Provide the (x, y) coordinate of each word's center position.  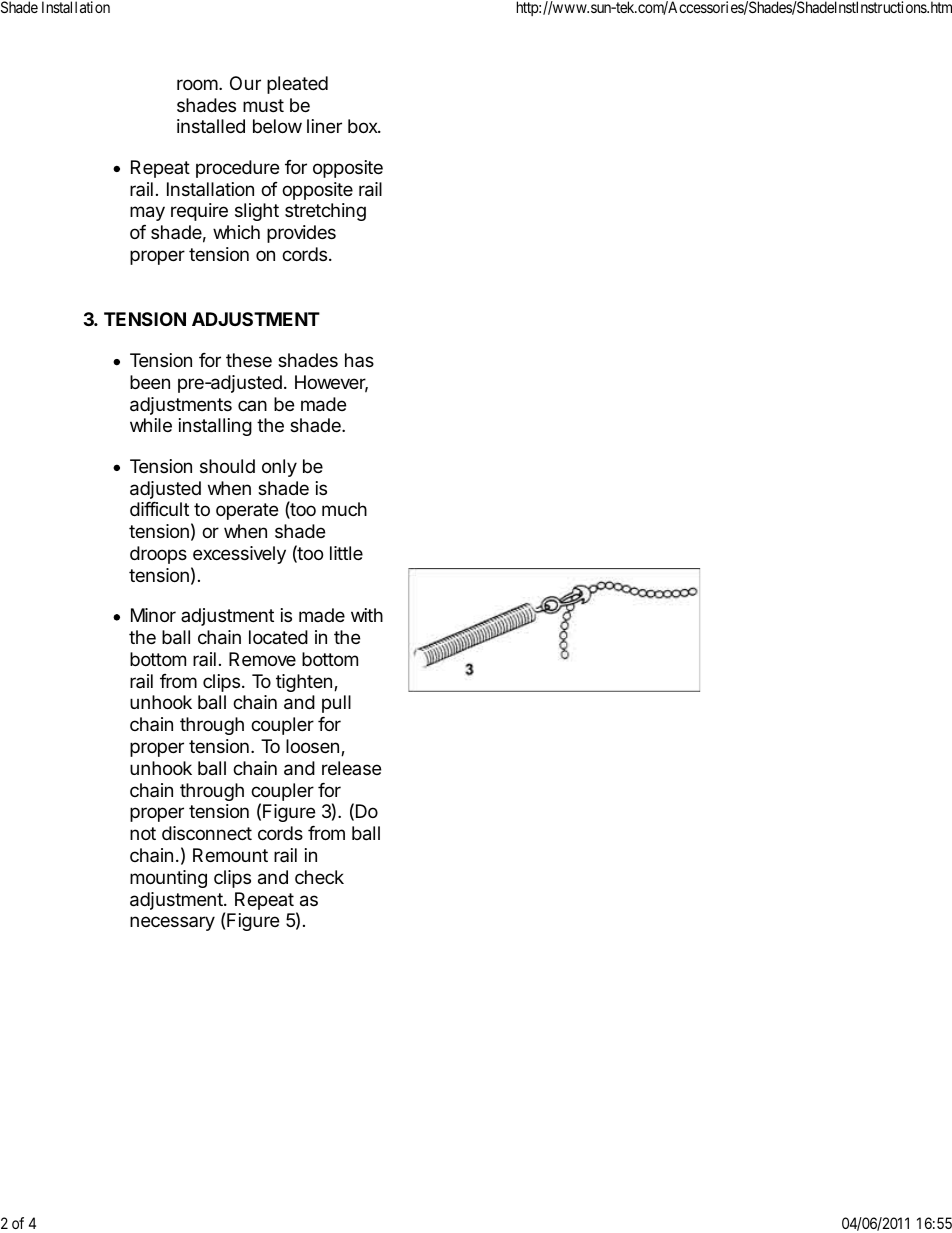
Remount (230, 855)
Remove (262, 659)
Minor (153, 615)
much (344, 509)
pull (336, 704)
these (249, 360)
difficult (159, 509)
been (150, 382)
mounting (168, 879)
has (359, 360)
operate (247, 511)
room (197, 84)
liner (324, 126)
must (263, 105)
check (319, 877)
